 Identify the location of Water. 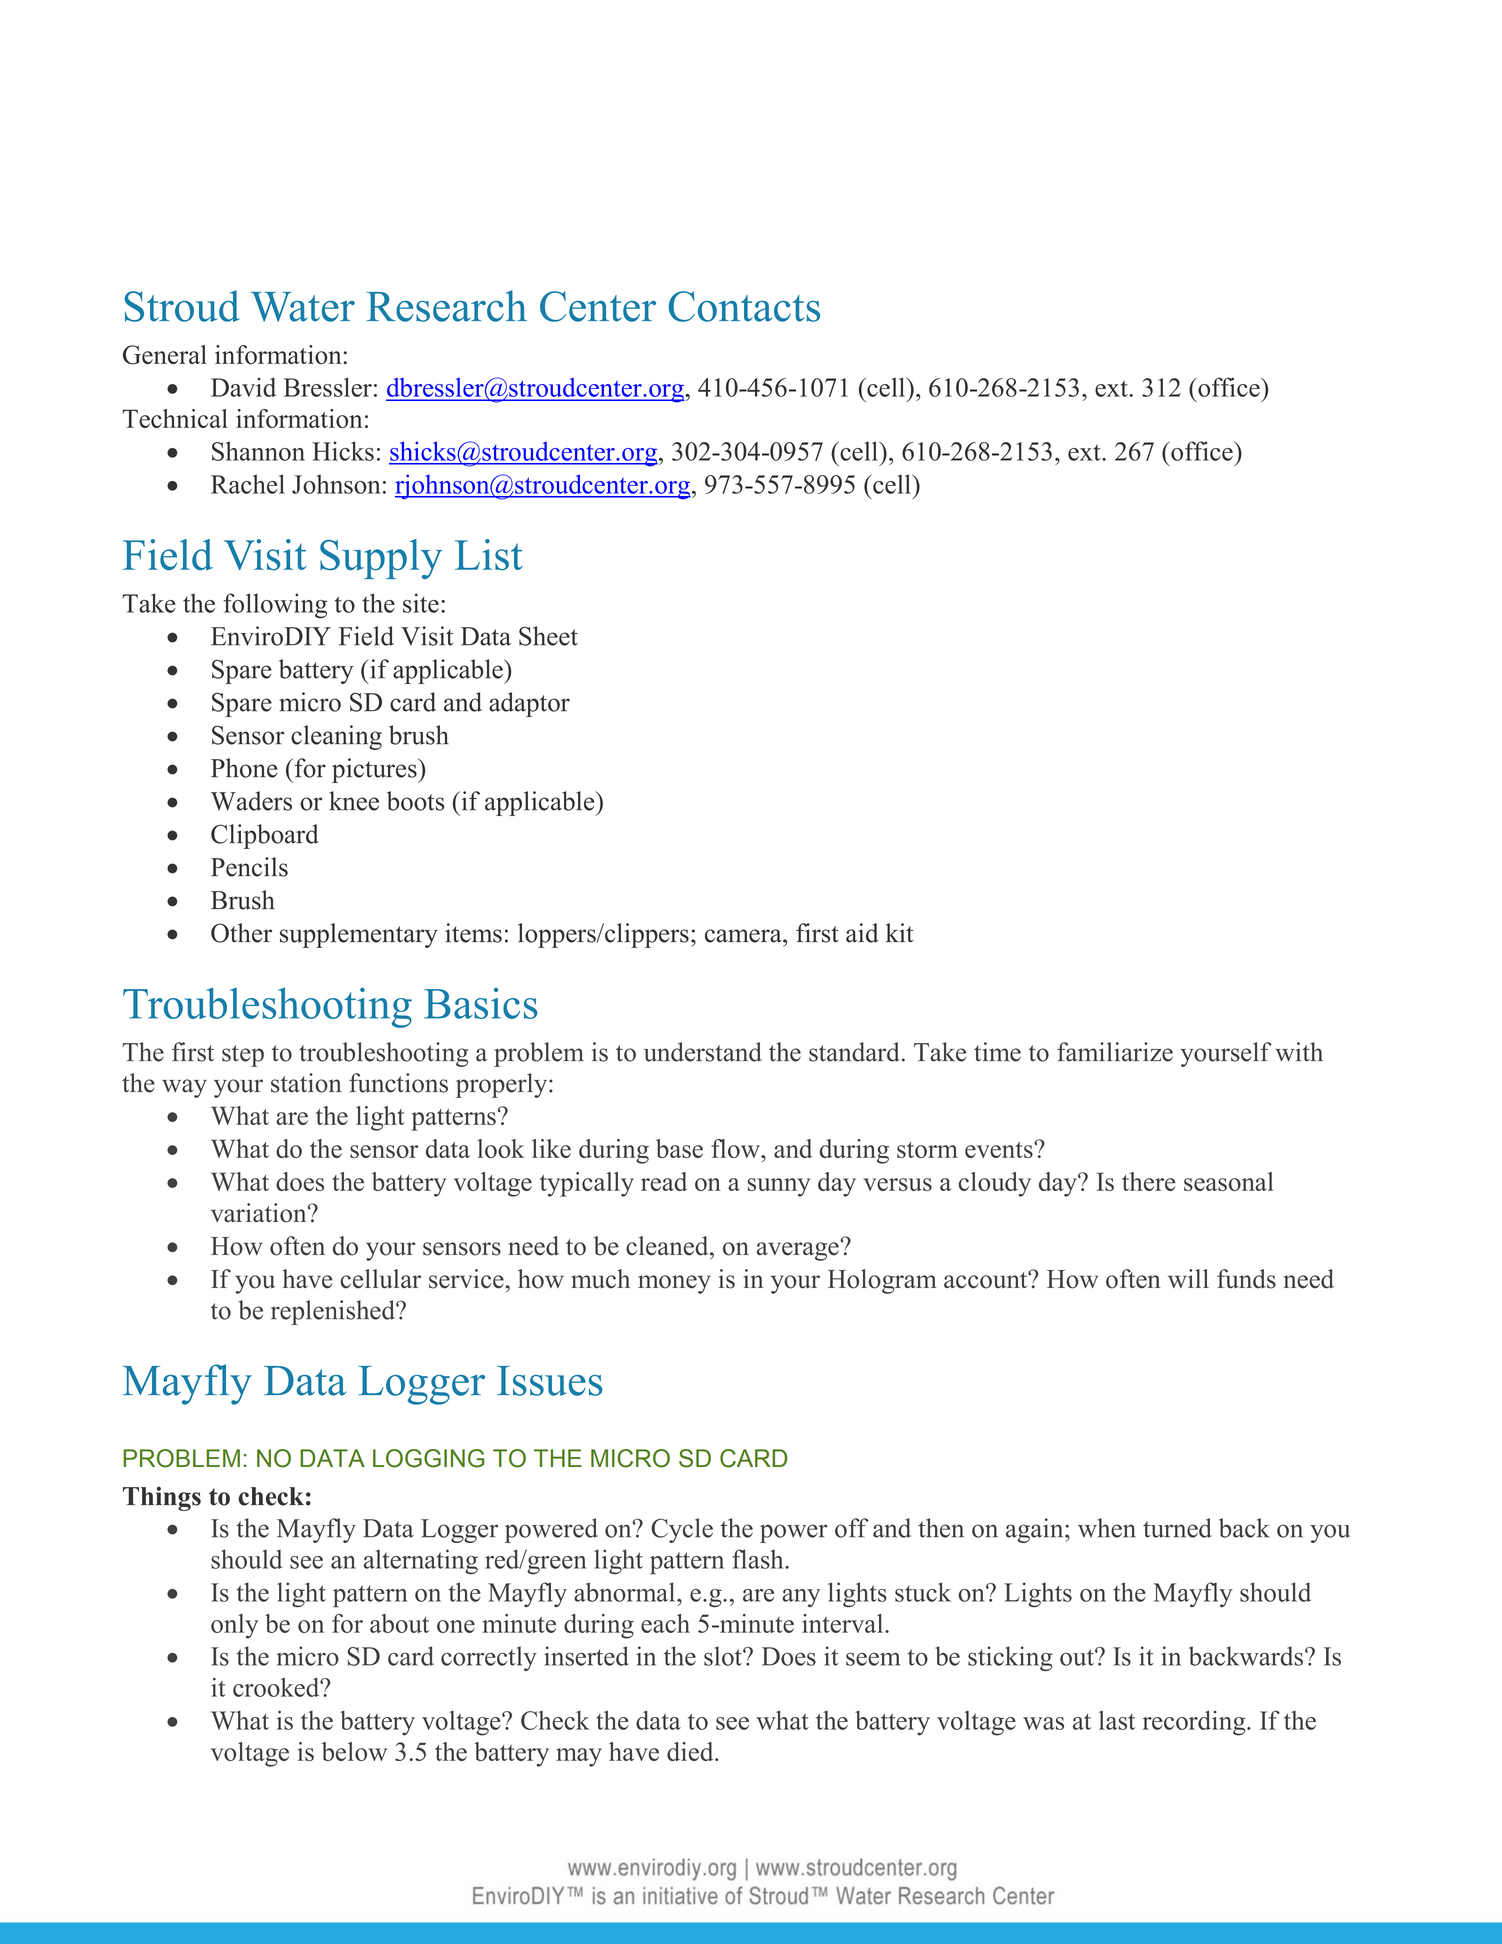
(303, 307).
